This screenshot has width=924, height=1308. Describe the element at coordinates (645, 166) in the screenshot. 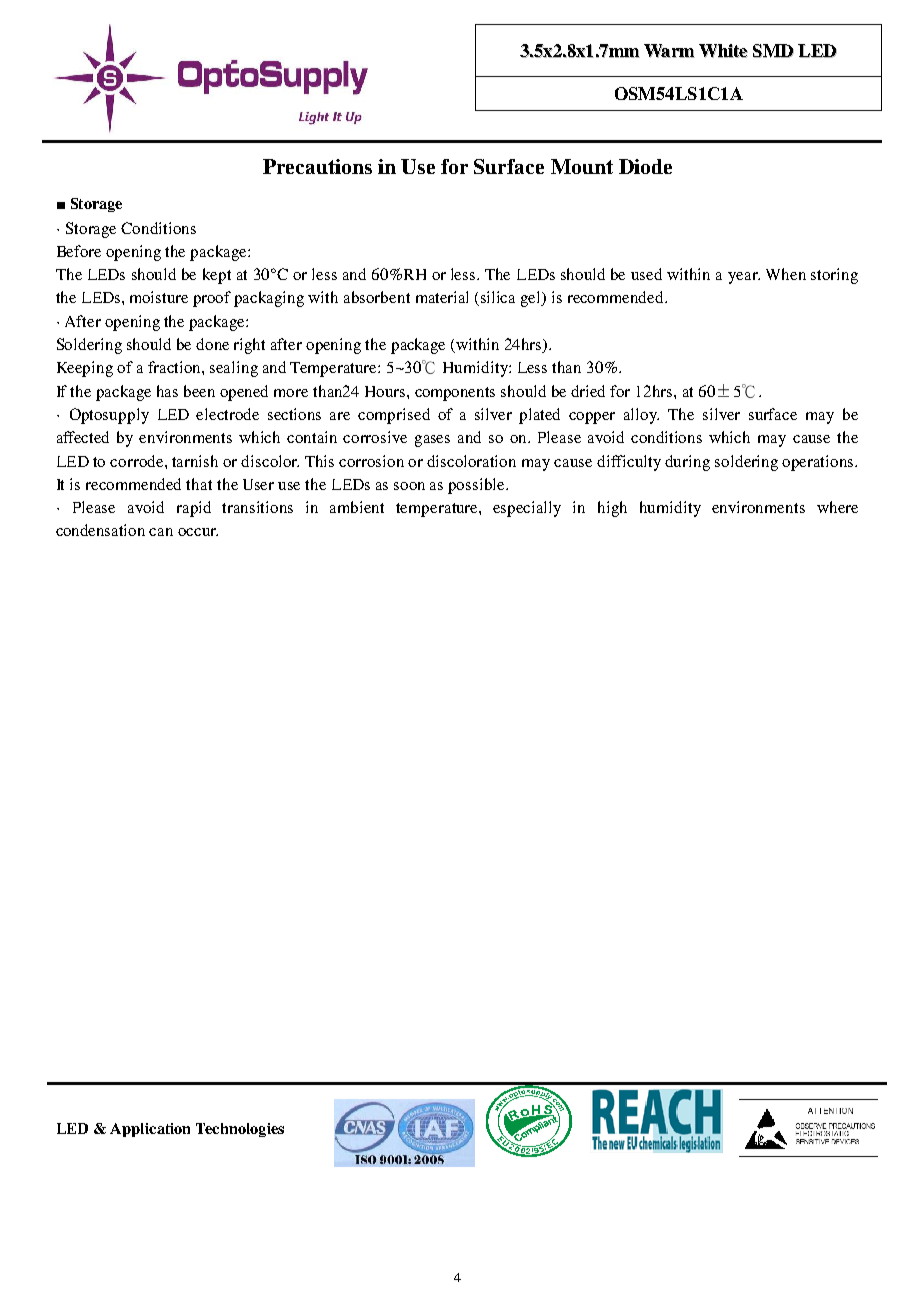

I see `Diode` at that location.
